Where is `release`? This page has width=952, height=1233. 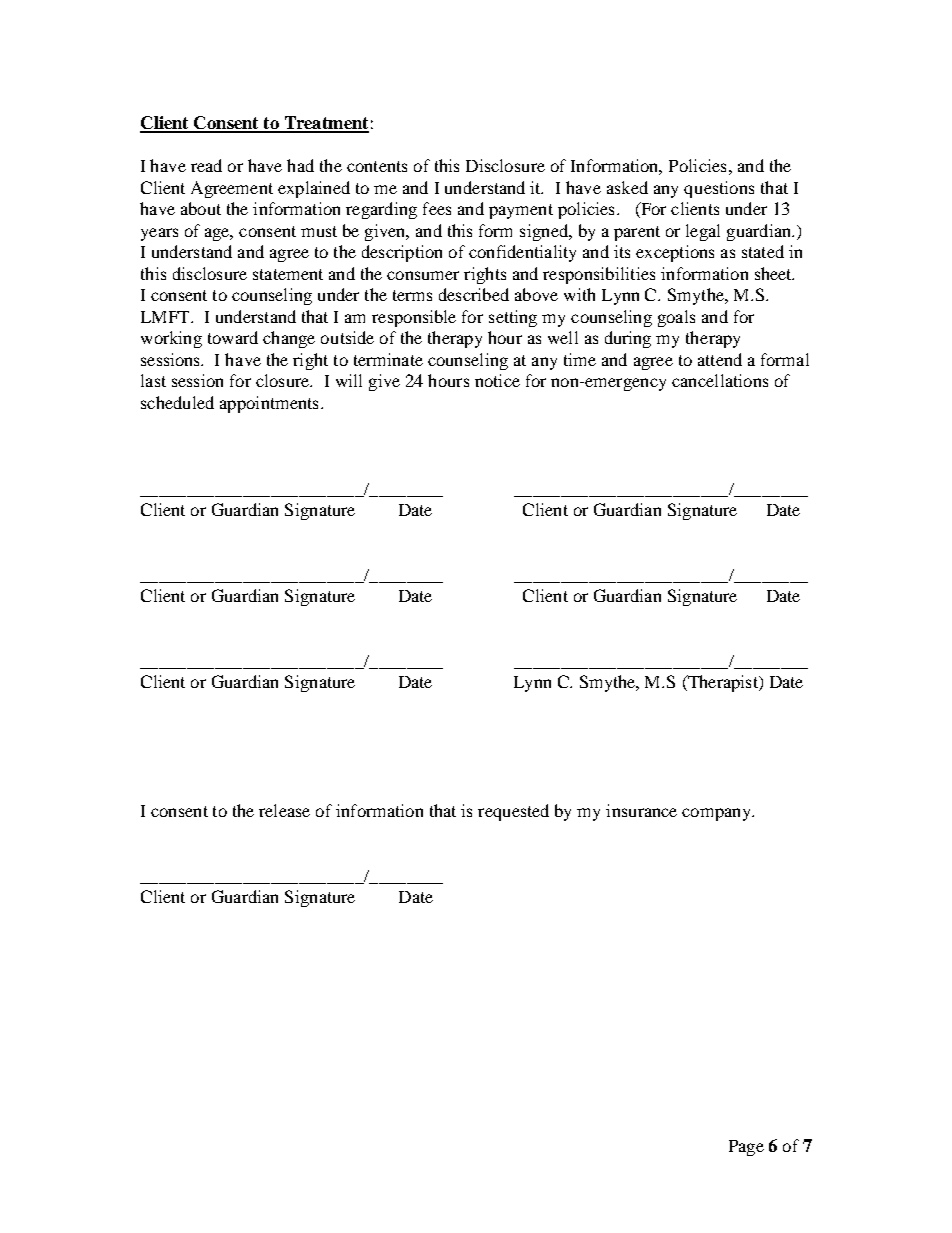 release is located at coordinates (284, 810).
